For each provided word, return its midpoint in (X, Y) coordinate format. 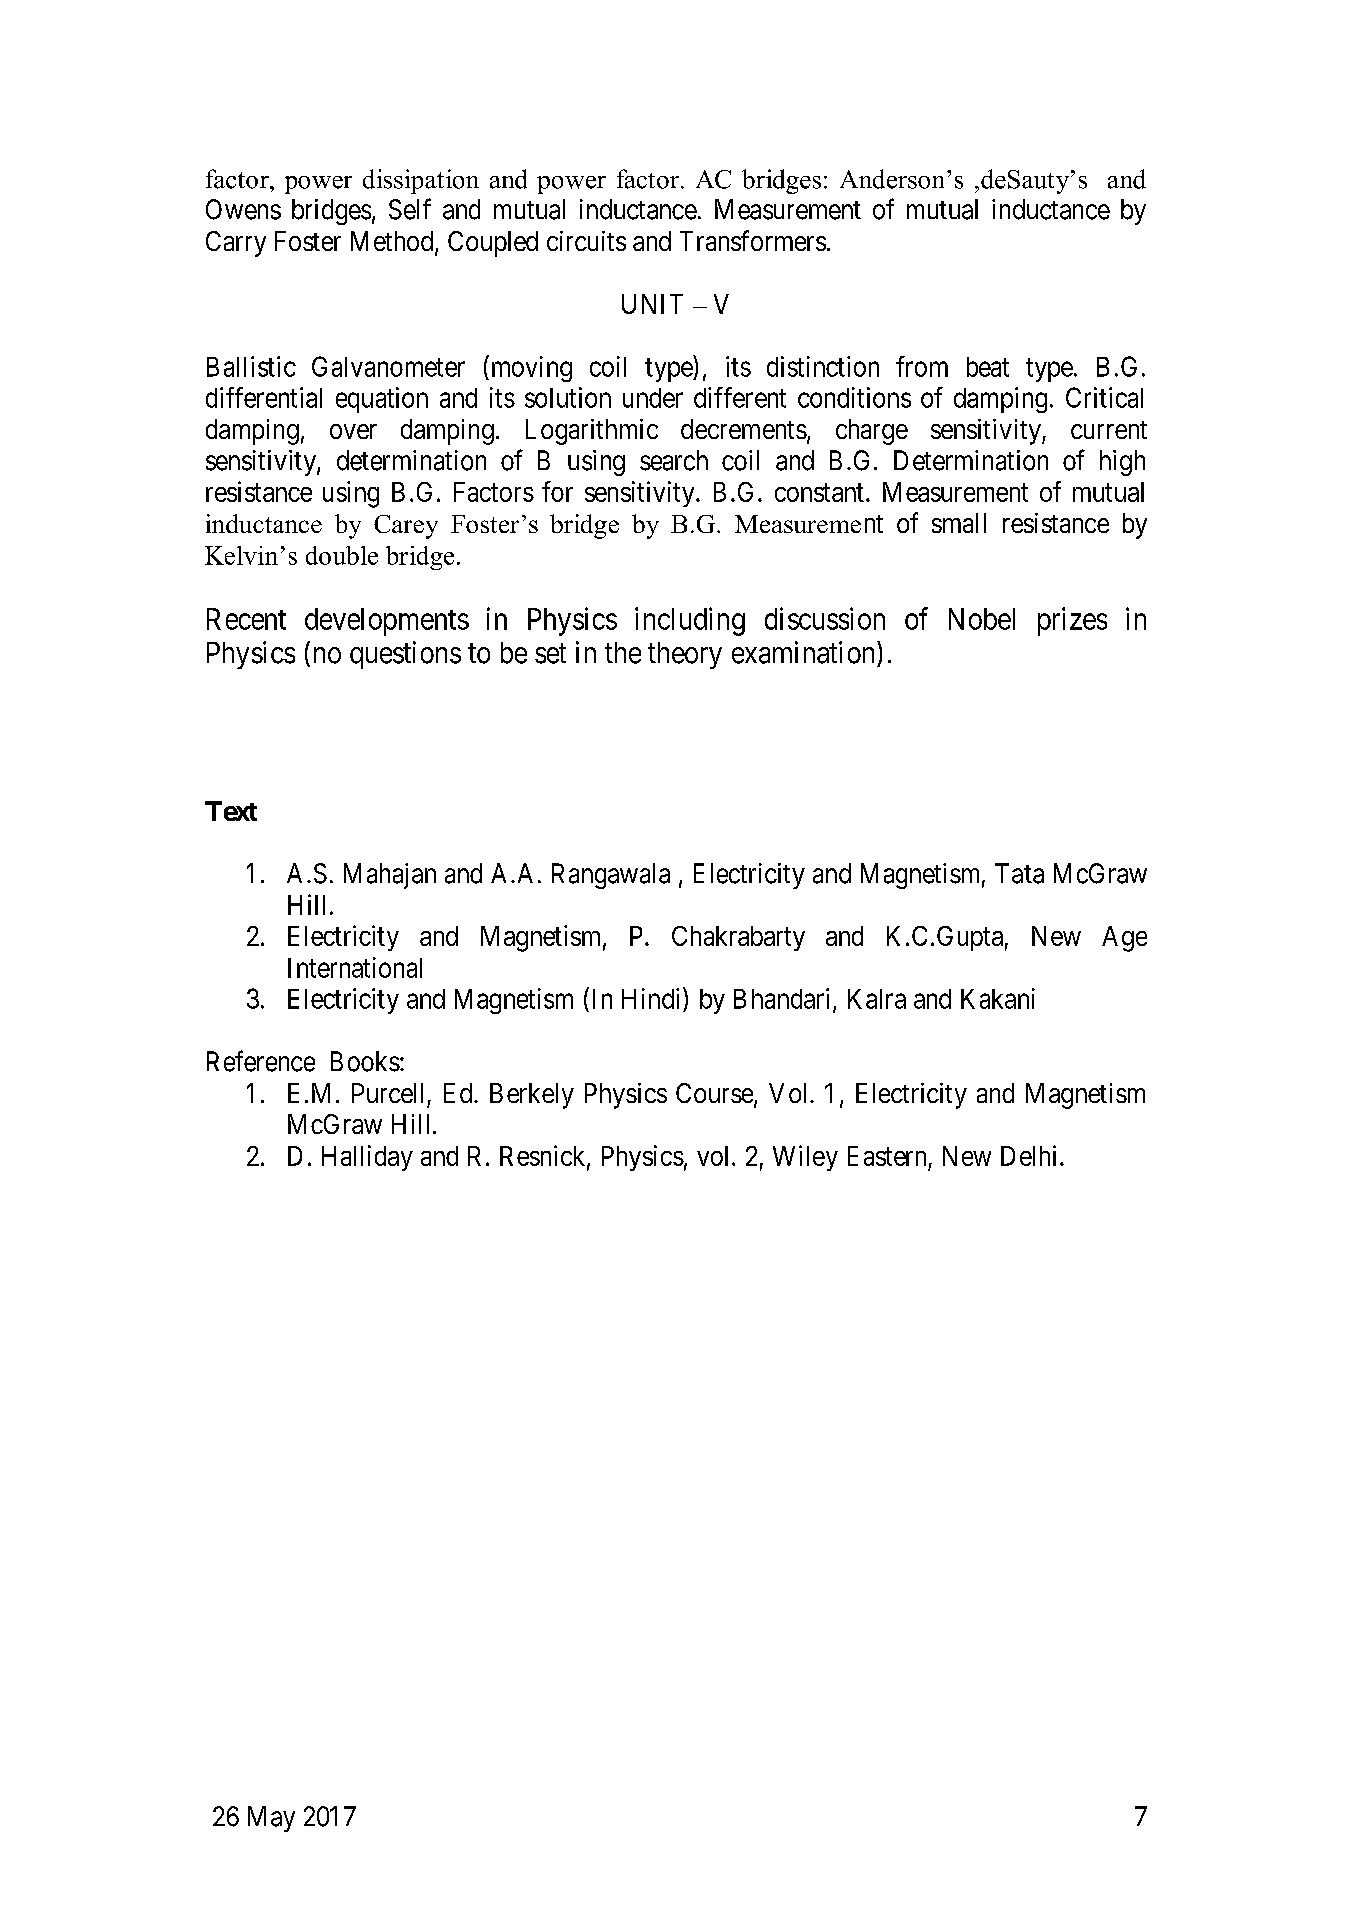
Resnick (544, 1156)
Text (231, 811)
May (271, 1819)
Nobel (982, 619)
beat (988, 367)
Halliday (367, 1158)
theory (685, 655)
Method (393, 242)
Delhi (1031, 1155)
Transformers (753, 240)
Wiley (805, 1158)
